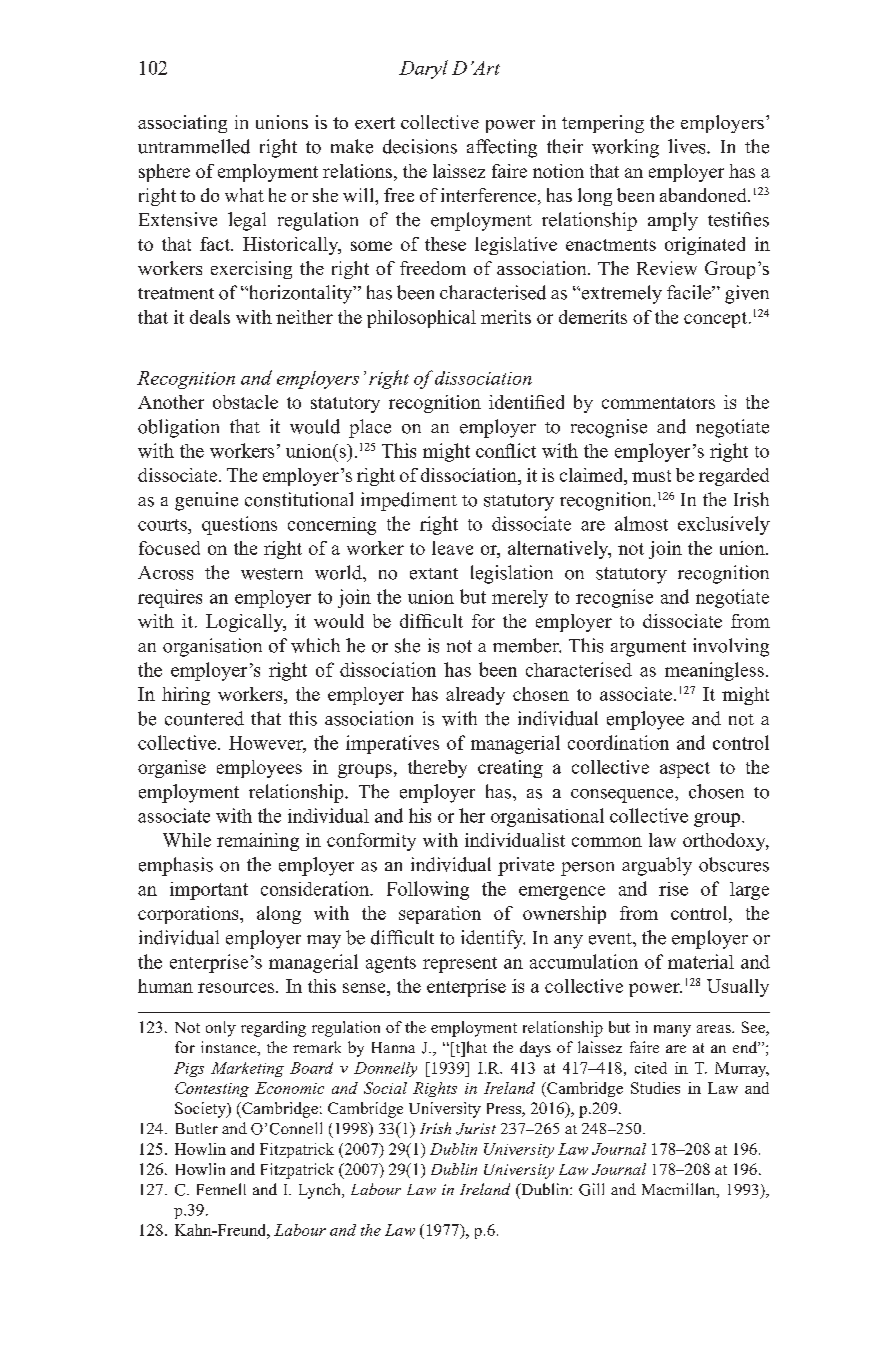 The image size is (896, 1345). I want to click on extant, so click(434, 574).
